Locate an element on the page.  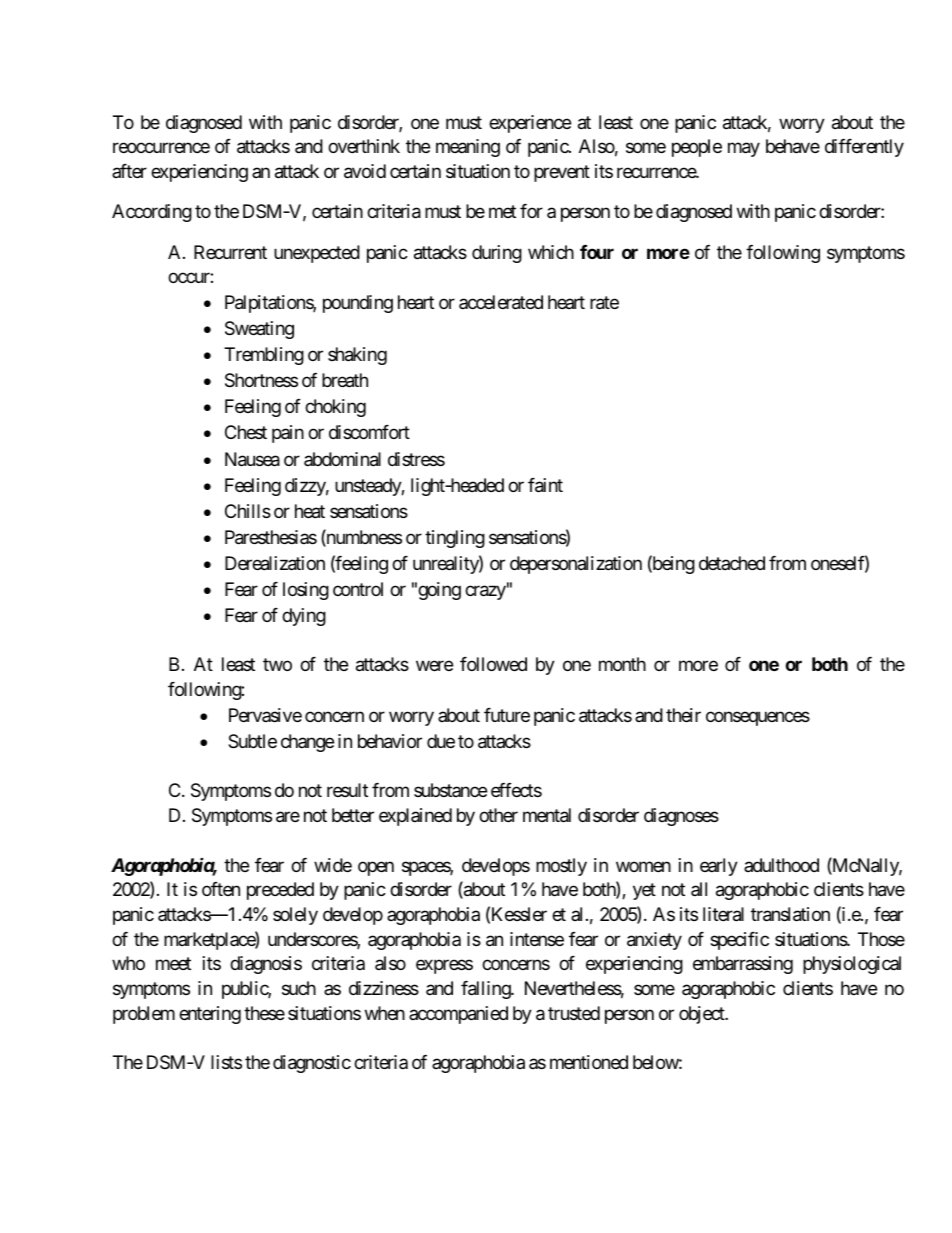
after is located at coordinates (129, 171).
